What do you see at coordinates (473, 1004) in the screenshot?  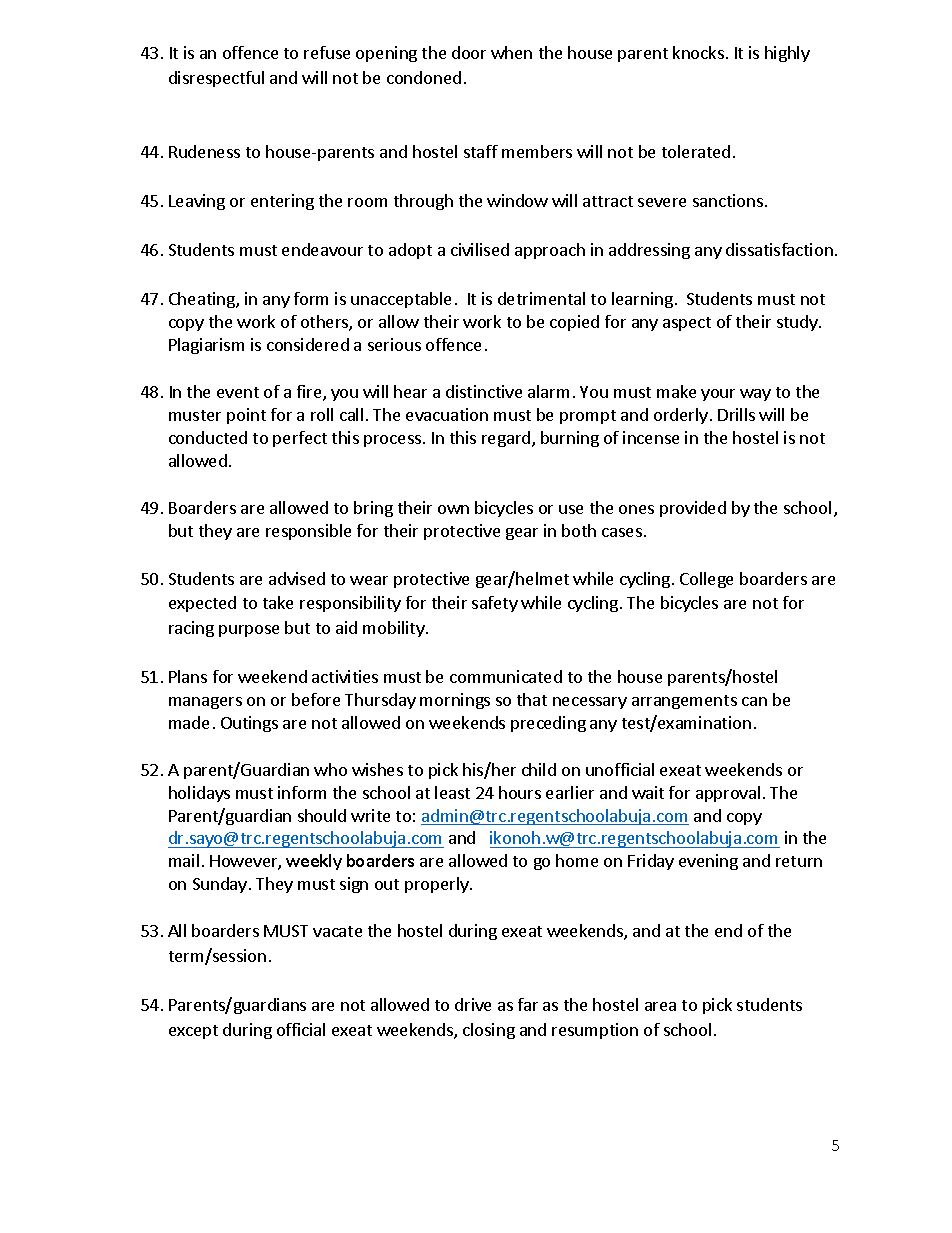 I see `drive` at bounding box center [473, 1004].
